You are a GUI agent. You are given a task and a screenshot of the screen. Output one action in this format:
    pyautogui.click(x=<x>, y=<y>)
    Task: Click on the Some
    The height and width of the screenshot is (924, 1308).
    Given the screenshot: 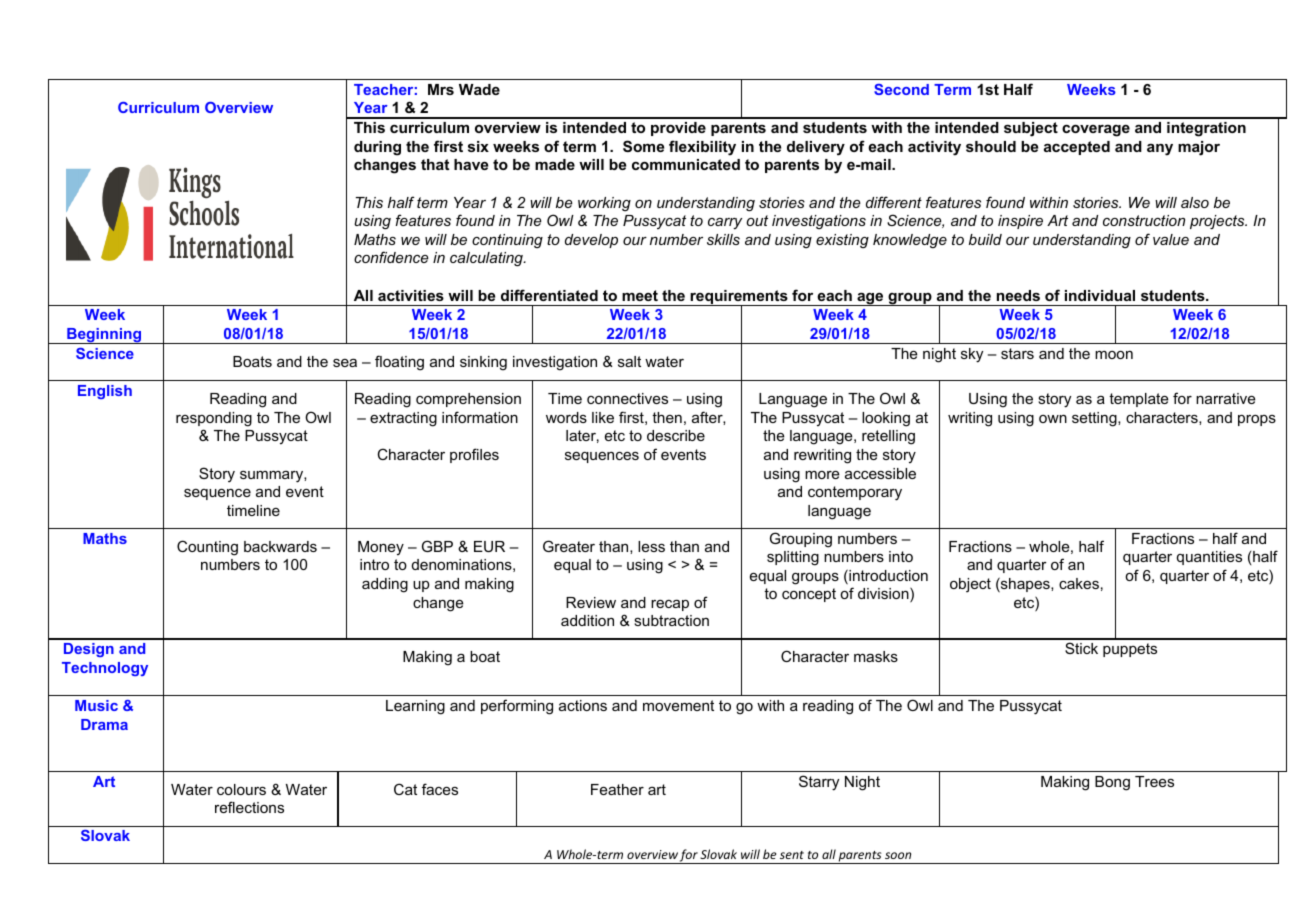 What is the action you would take?
    pyautogui.click(x=643, y=146)
